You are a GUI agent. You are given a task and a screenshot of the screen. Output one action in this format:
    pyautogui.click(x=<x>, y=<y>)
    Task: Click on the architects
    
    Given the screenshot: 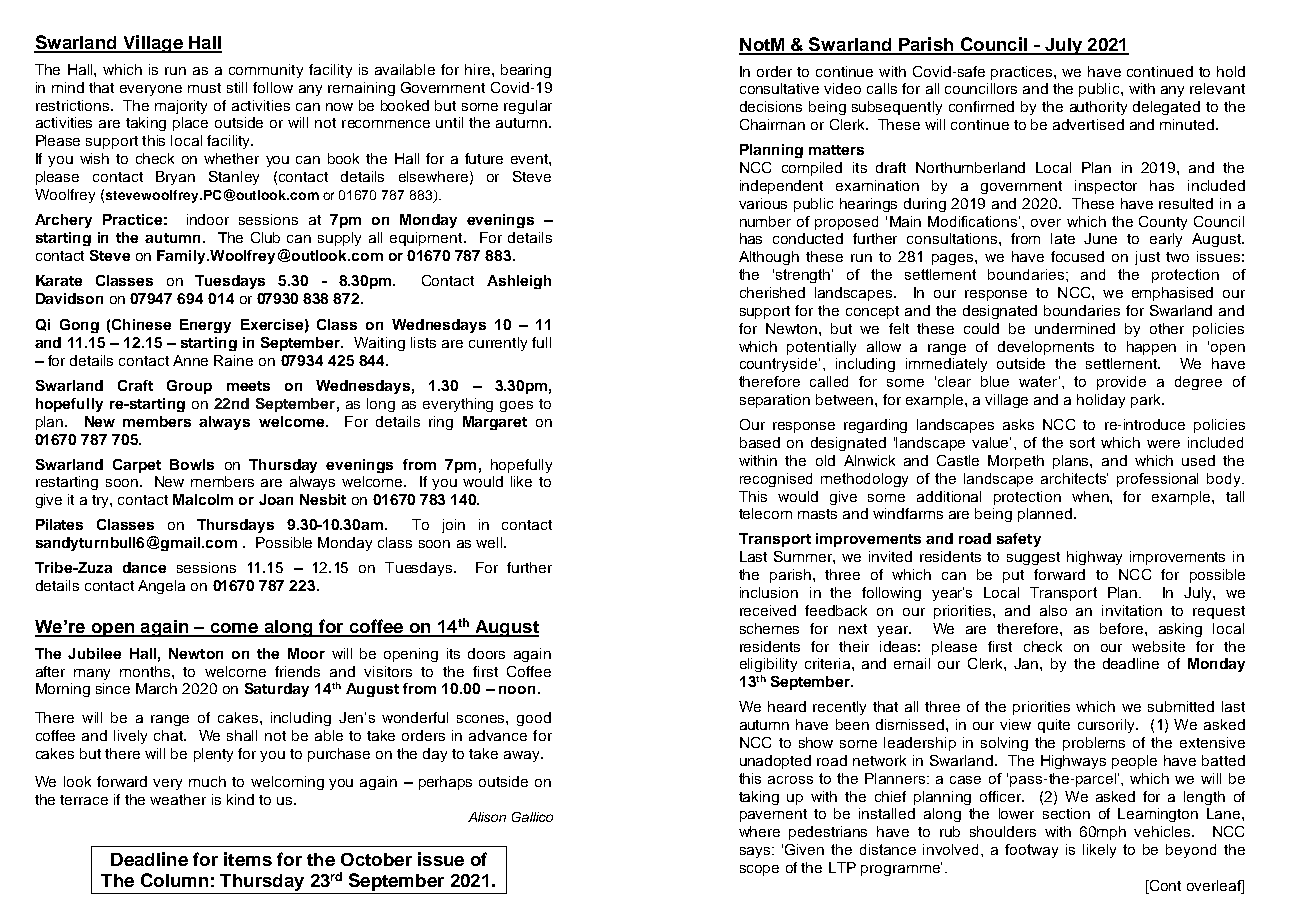 What is the action you would take?
    pyautogui.click(x=1074, y=478)
